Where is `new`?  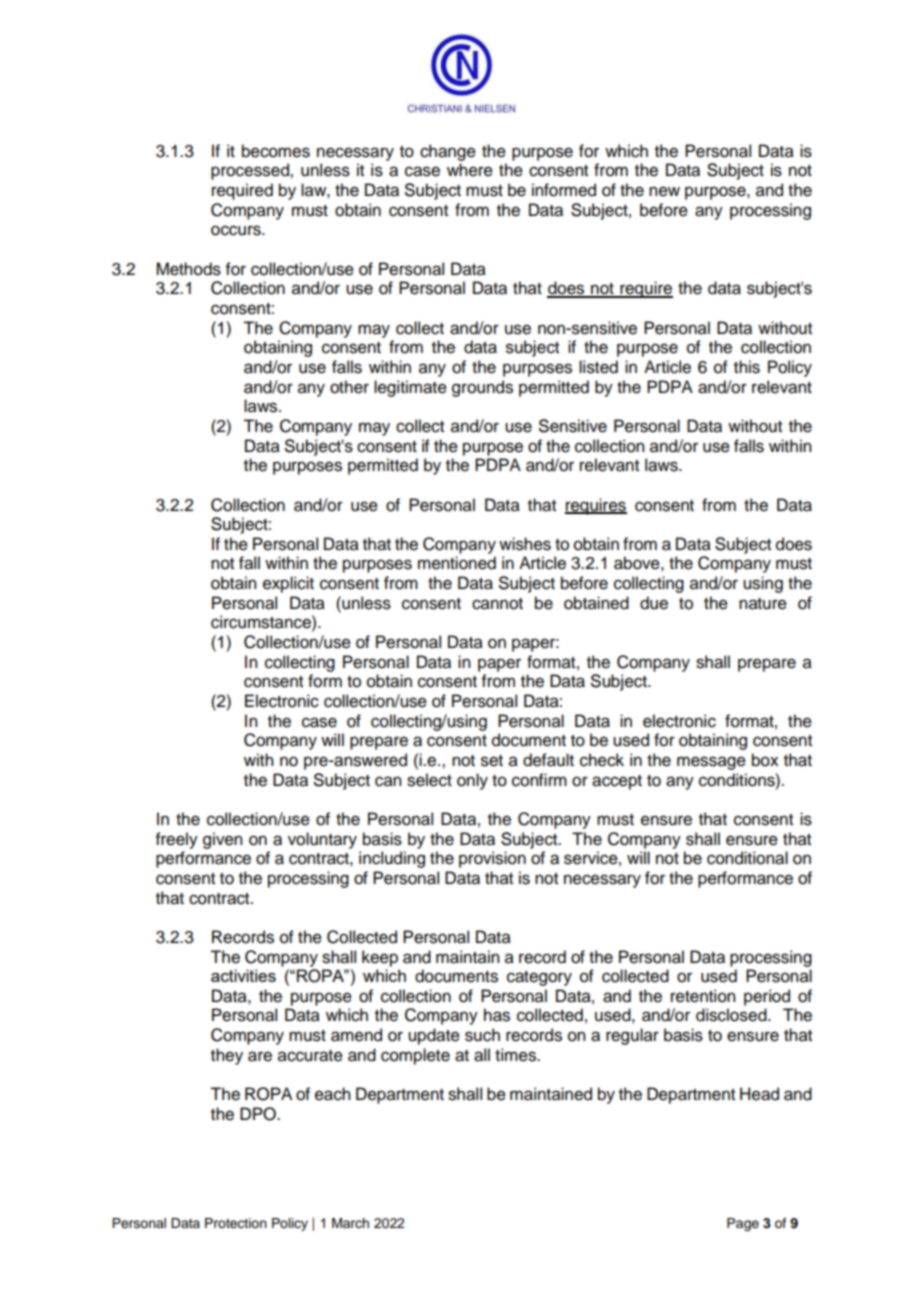
new is located at coordinates (664, 191).
